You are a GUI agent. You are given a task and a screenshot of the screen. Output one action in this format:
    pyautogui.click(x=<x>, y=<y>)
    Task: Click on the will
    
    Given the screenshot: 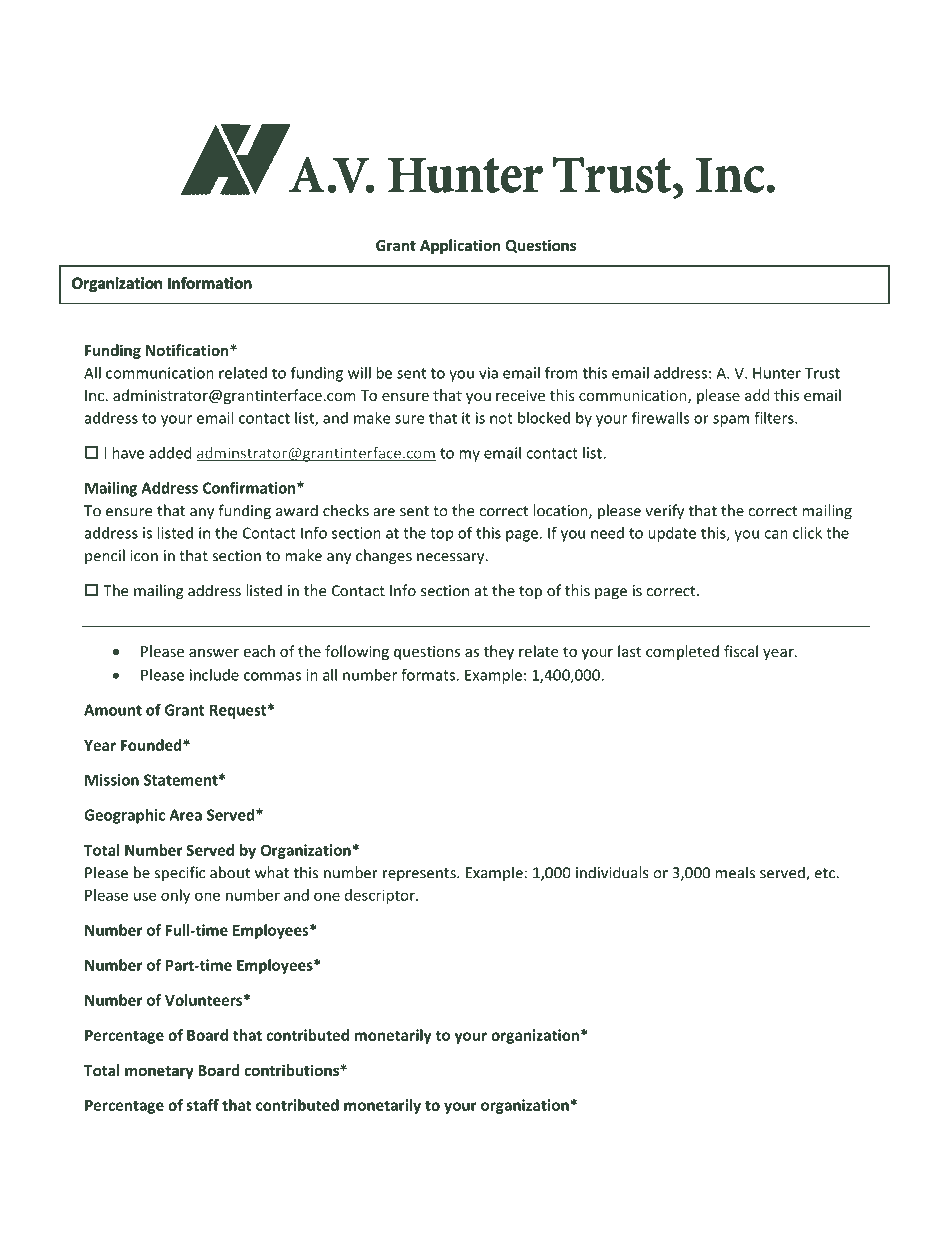 What is the action you would take?
    pyautogui.click(x=359, y=373)
